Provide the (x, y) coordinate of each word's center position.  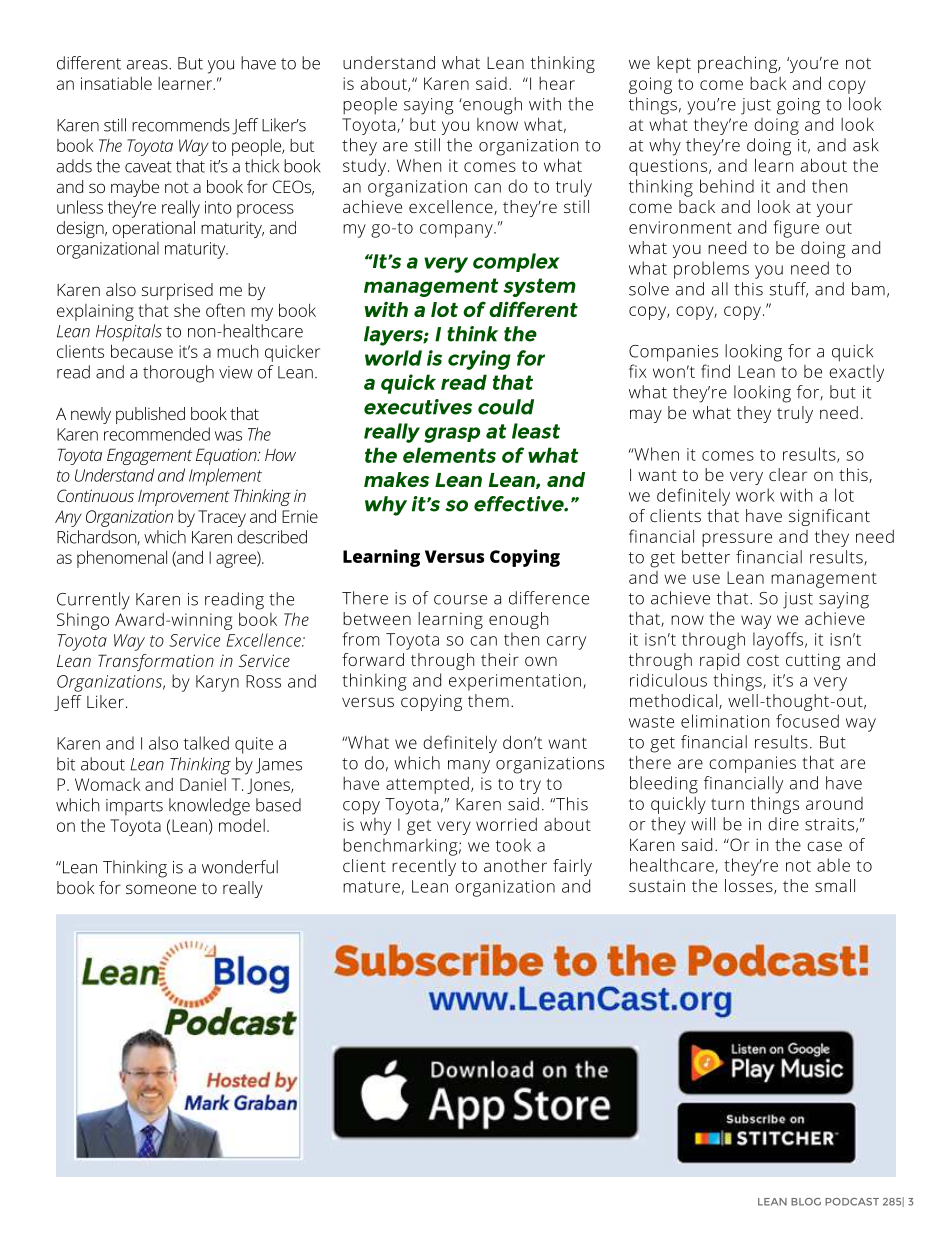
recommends (181, 125)
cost (763, 660)
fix (638, 371)
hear (557, 83)
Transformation (156, 662)
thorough (178, 374)
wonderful (240, 867)
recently (424, 867)
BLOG (806, 1202)
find (715, 371)
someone (161, 889)
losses (750, 886)
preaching (738, 64)
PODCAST (852, 1202)
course (460, 600)
